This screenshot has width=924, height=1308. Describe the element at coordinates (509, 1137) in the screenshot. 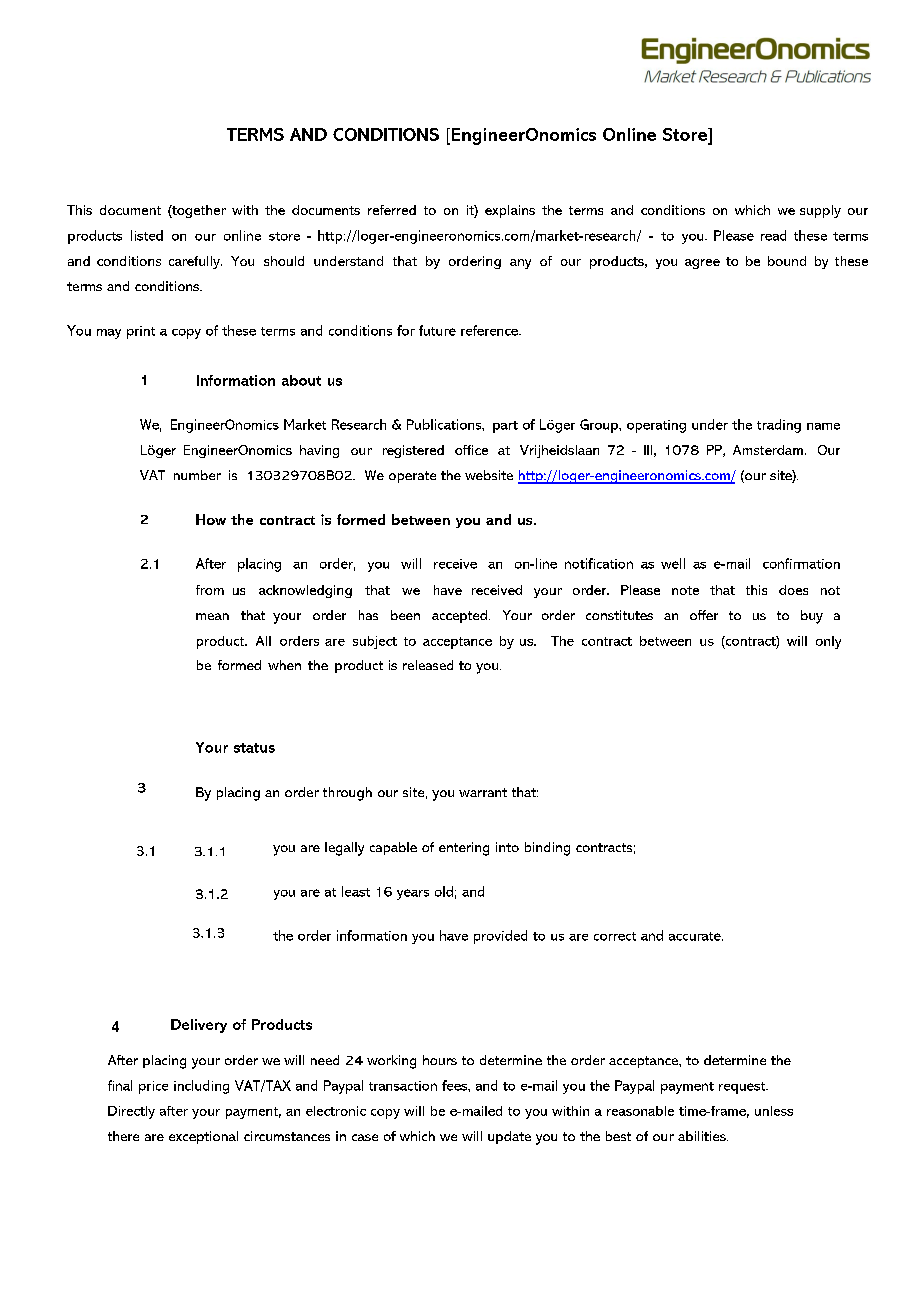

I see `update` at that location.
